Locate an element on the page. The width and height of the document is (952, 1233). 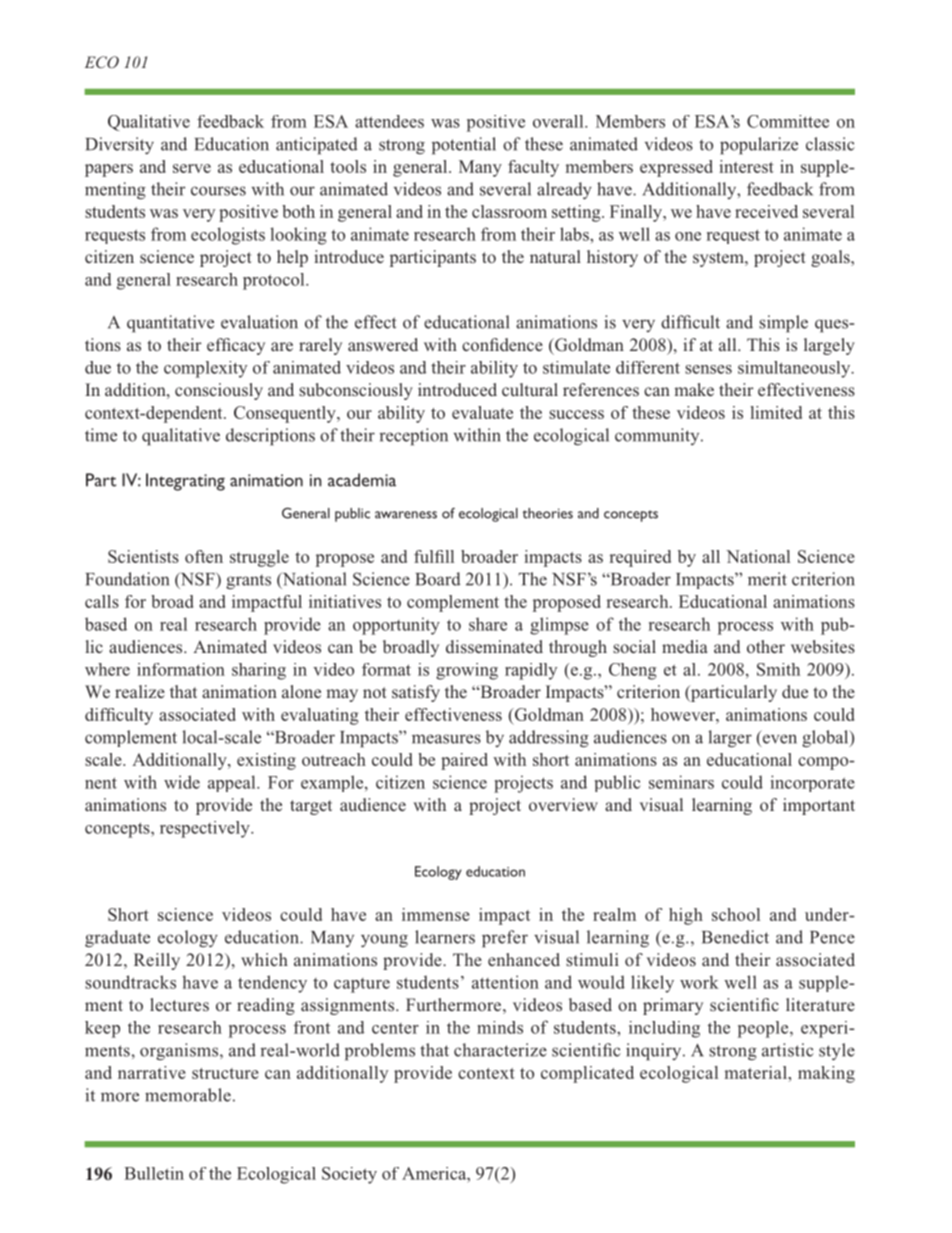
important is located at coordinates (819, 806).
